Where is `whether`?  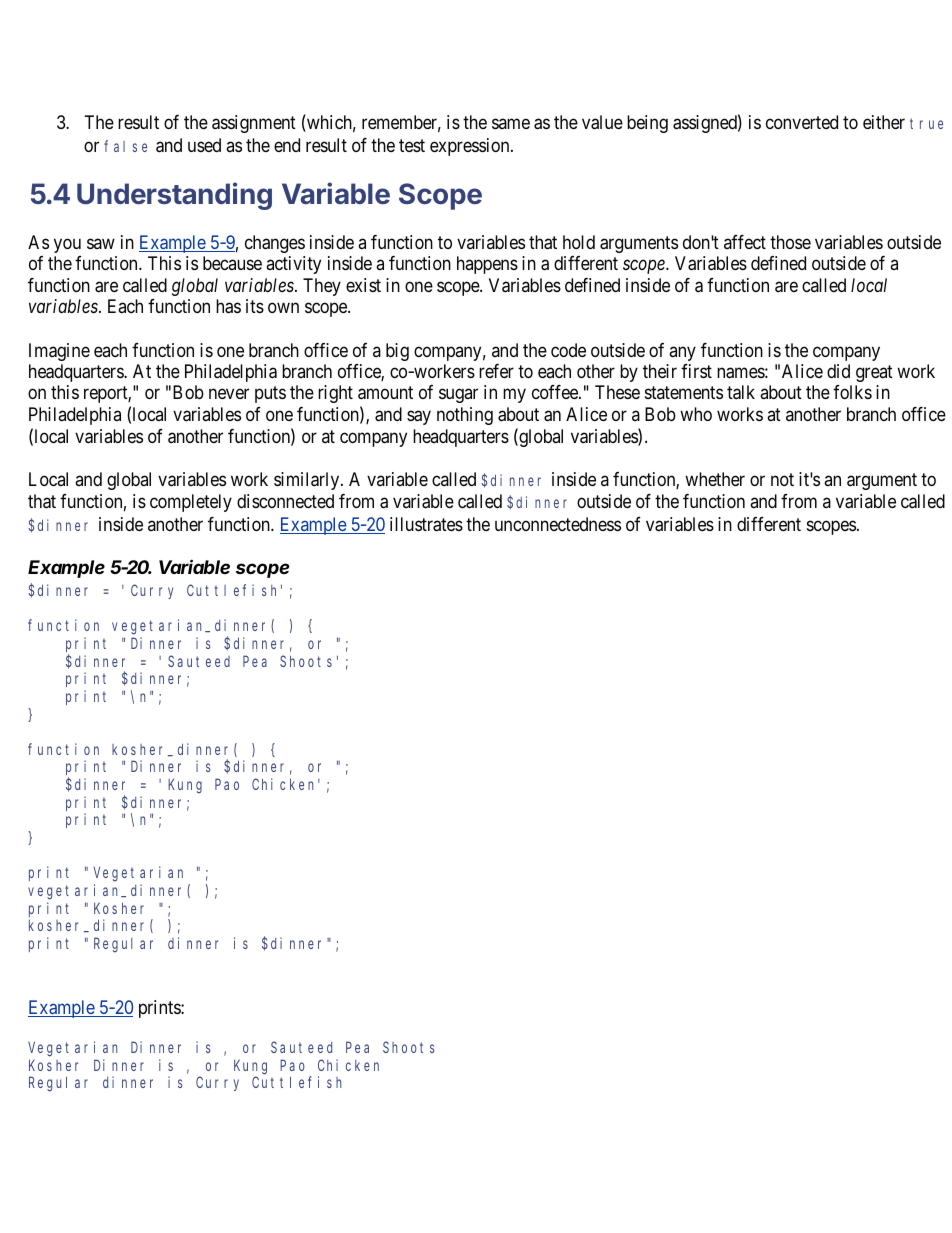 whether is located at coordinates (715, 479).
